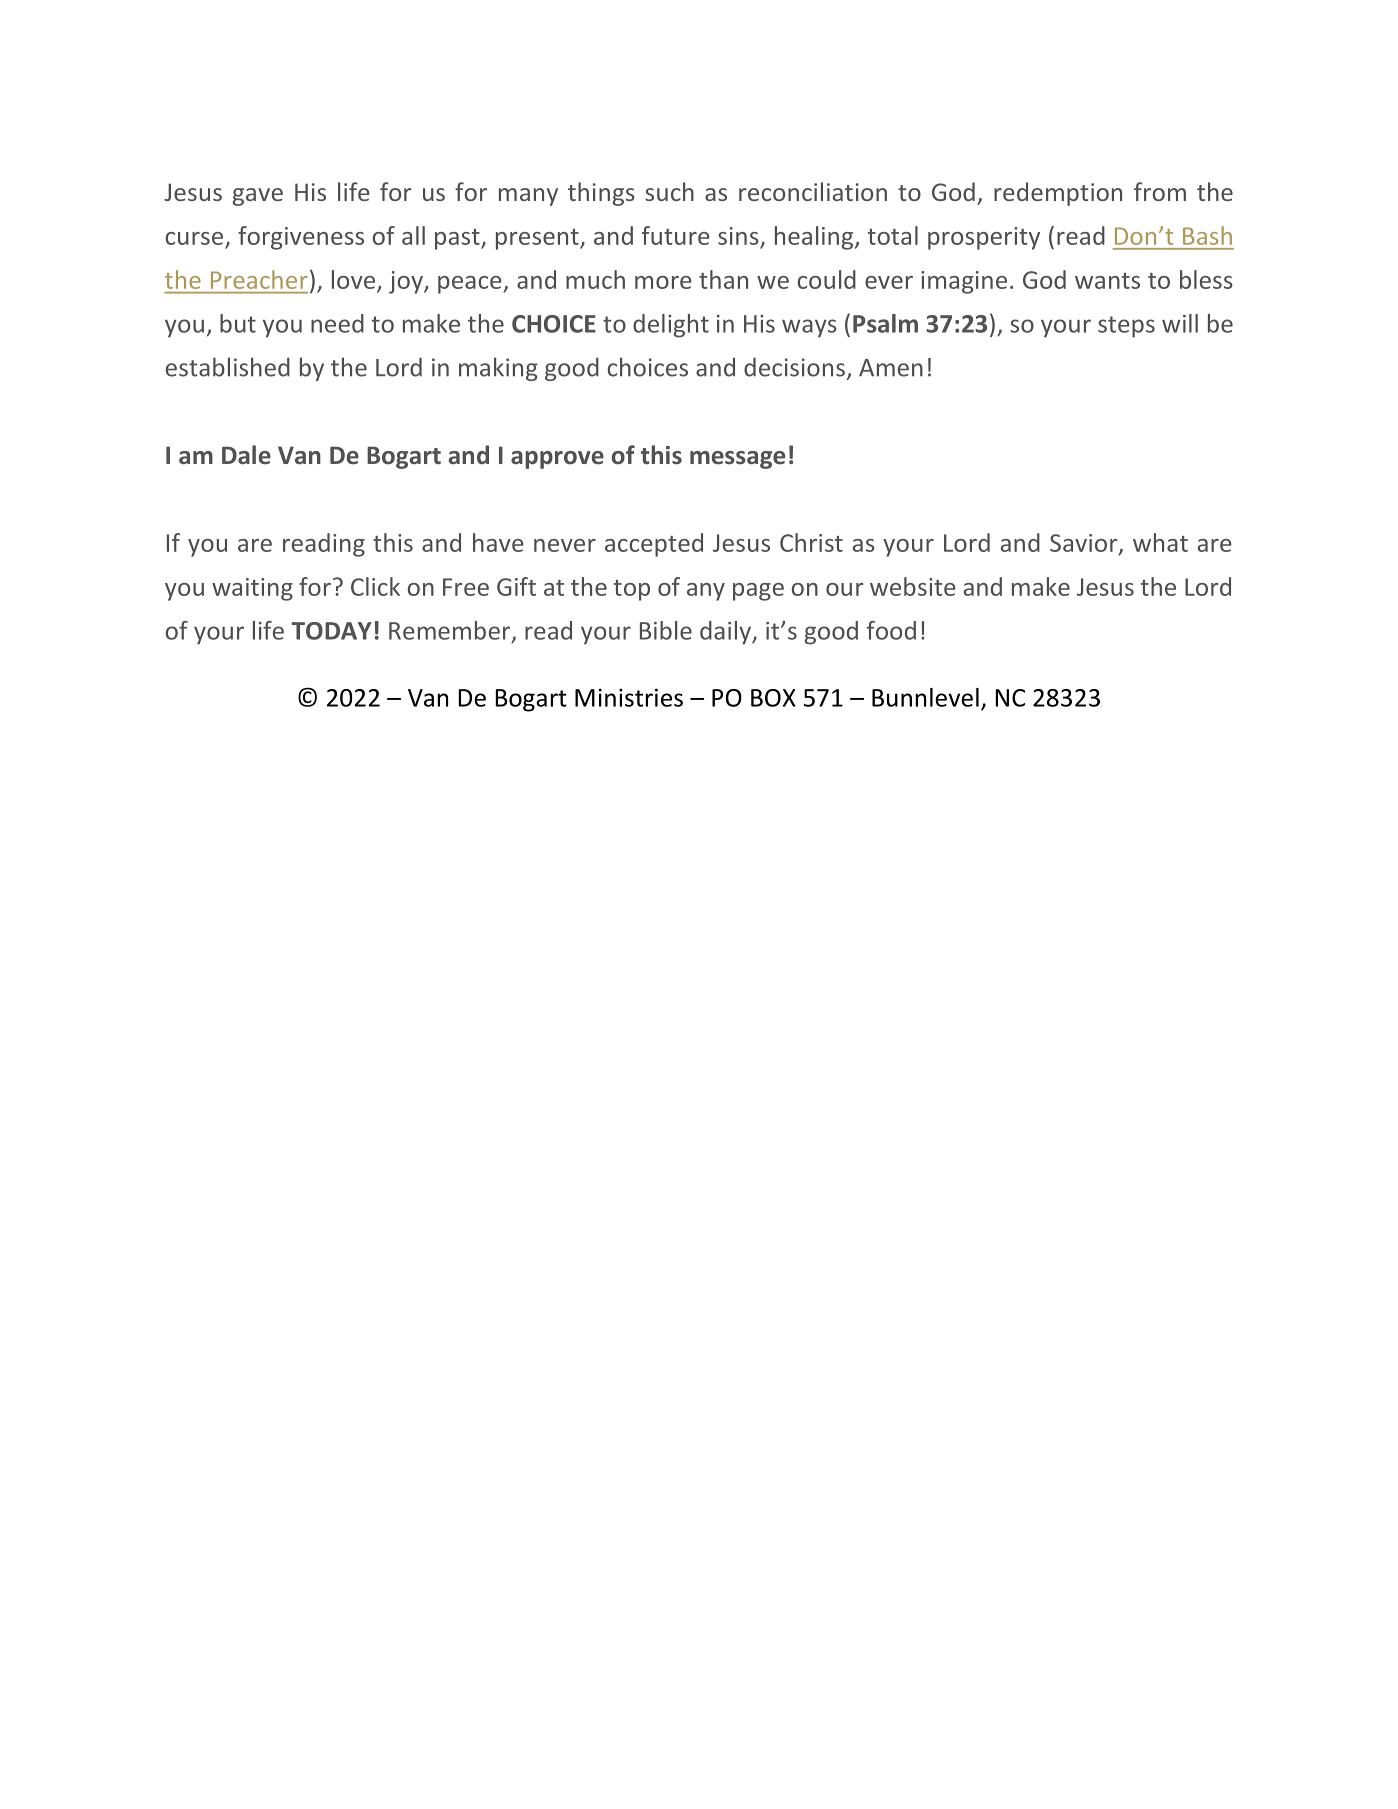 This document has width=1398, height=1809. I want to click on have, so click(498, 542).
